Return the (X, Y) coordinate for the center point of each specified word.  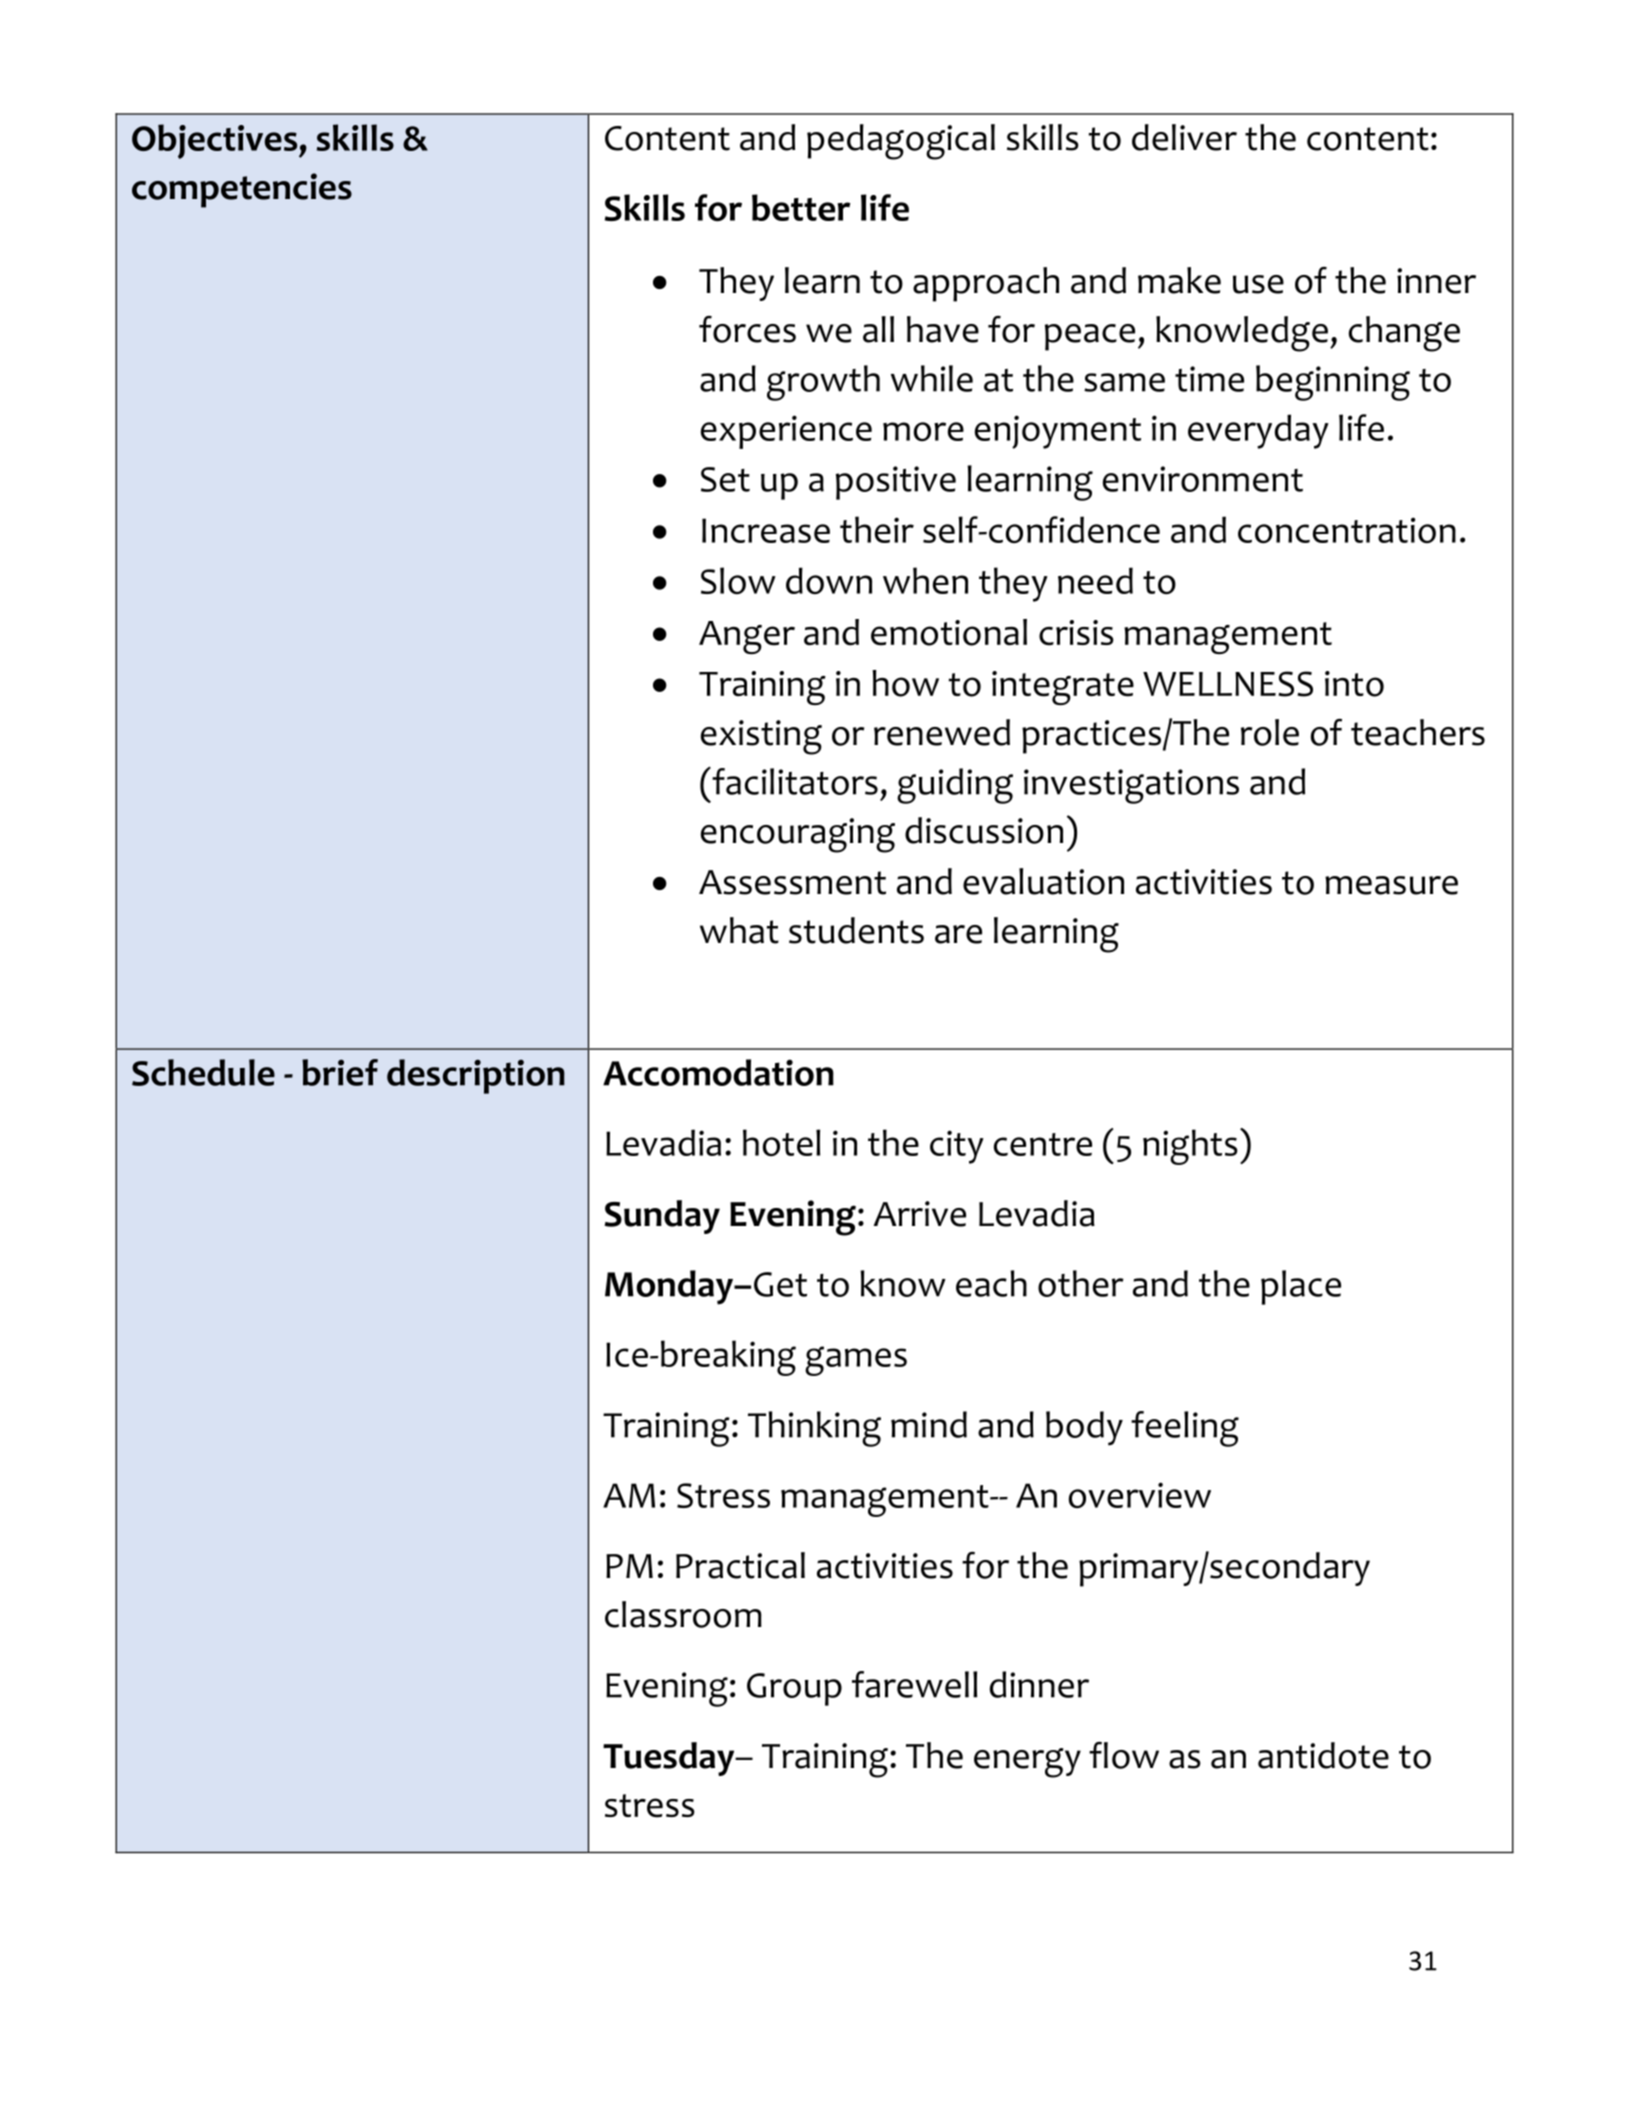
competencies (242, 190)
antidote (1323, 1755)
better (801, 207)
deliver (1184, 137)
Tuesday (670, 1759)
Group (794, 1689)
